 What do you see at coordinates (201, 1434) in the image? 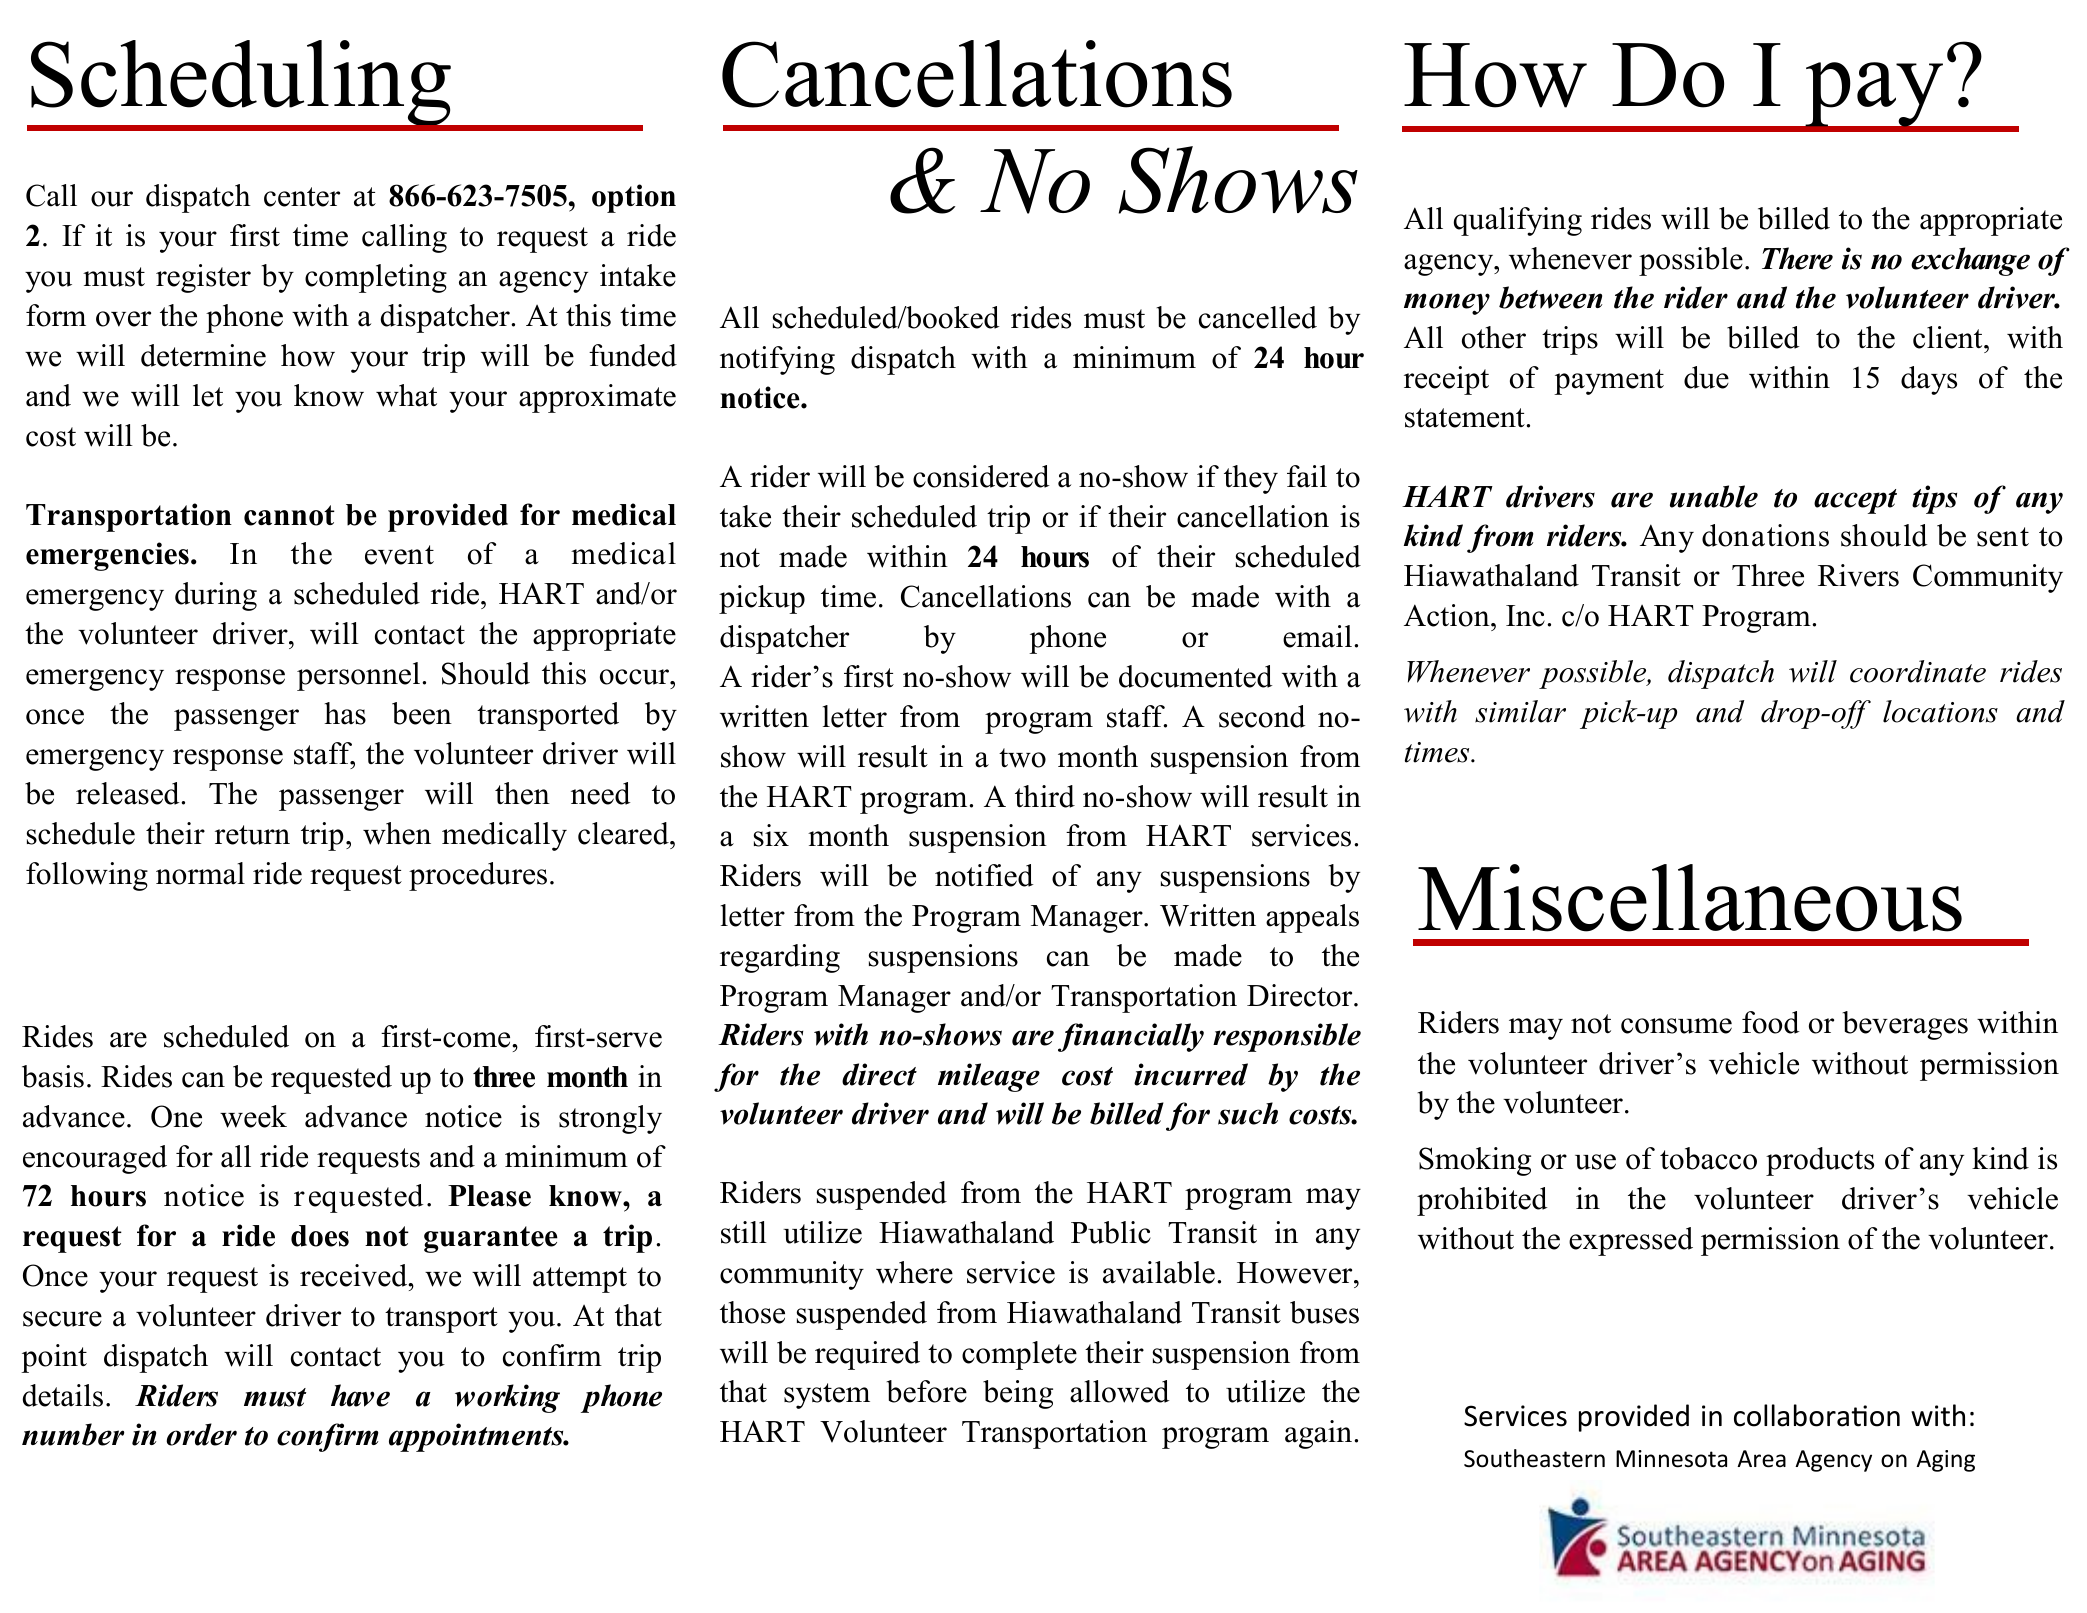
I see `order` at bounding box center [201, 1434].
